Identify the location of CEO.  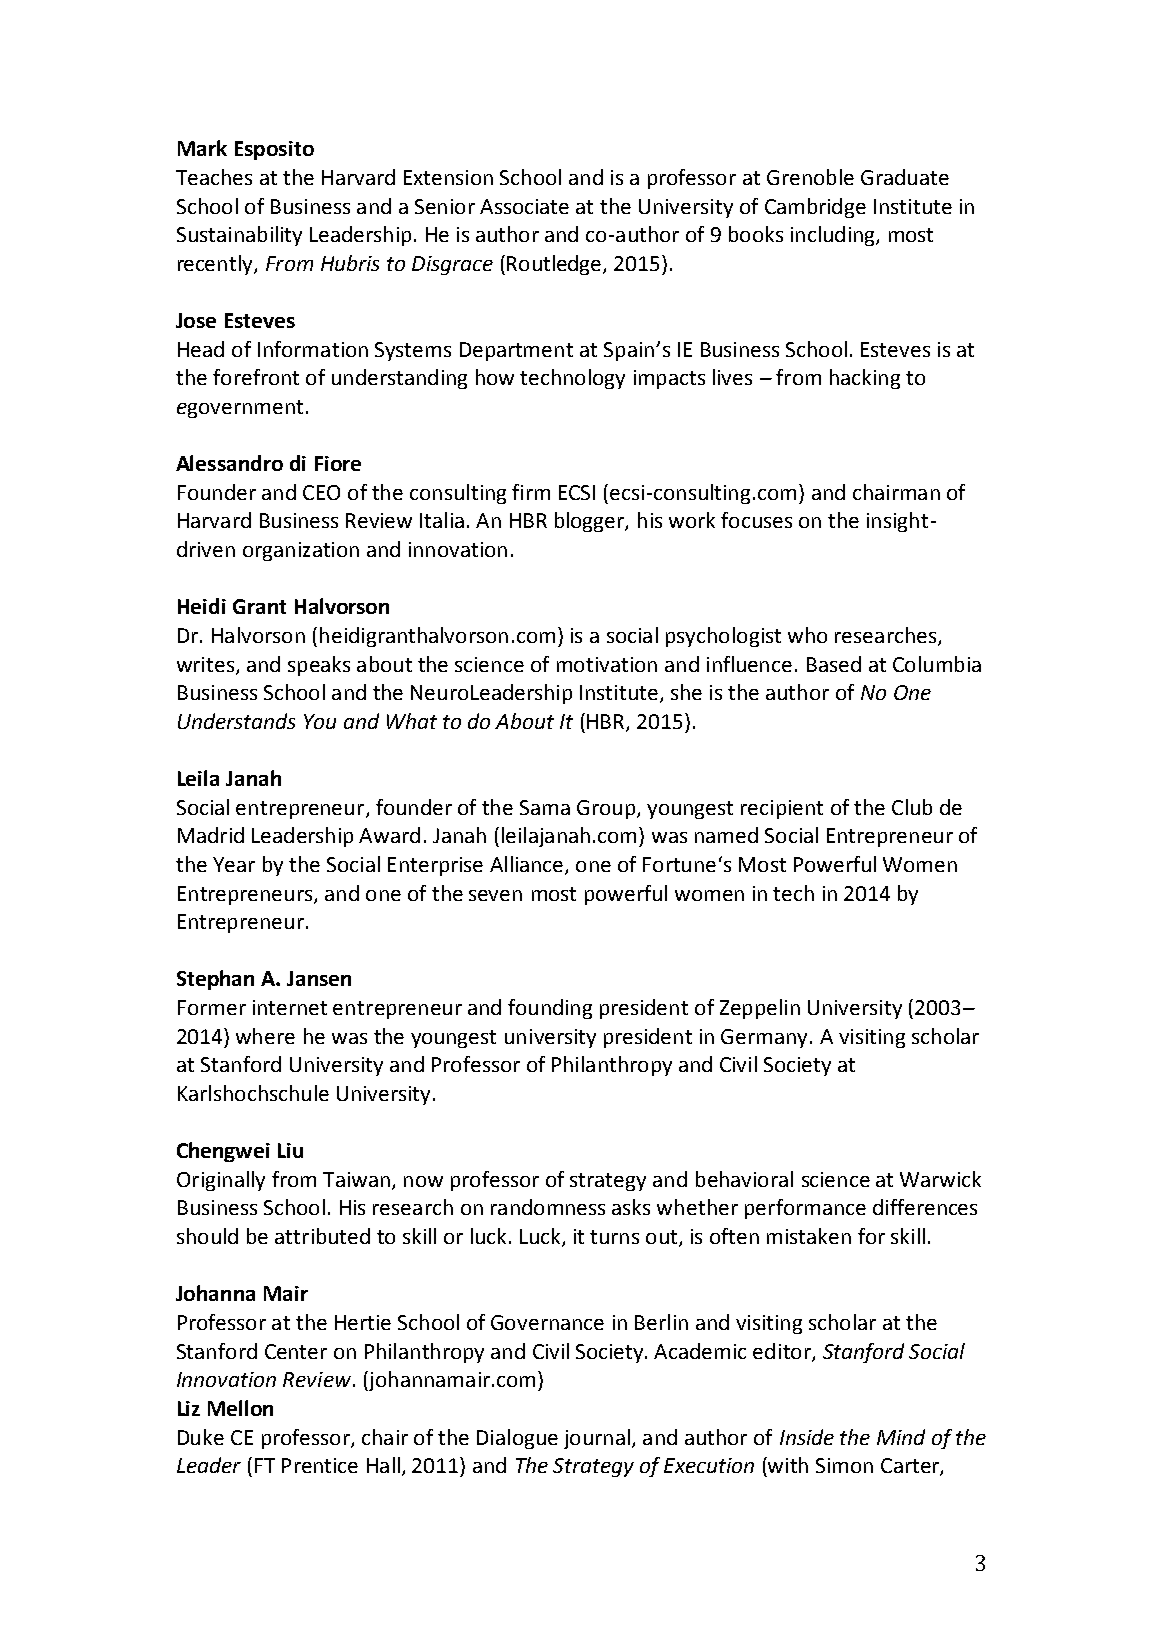
(321, 492).
